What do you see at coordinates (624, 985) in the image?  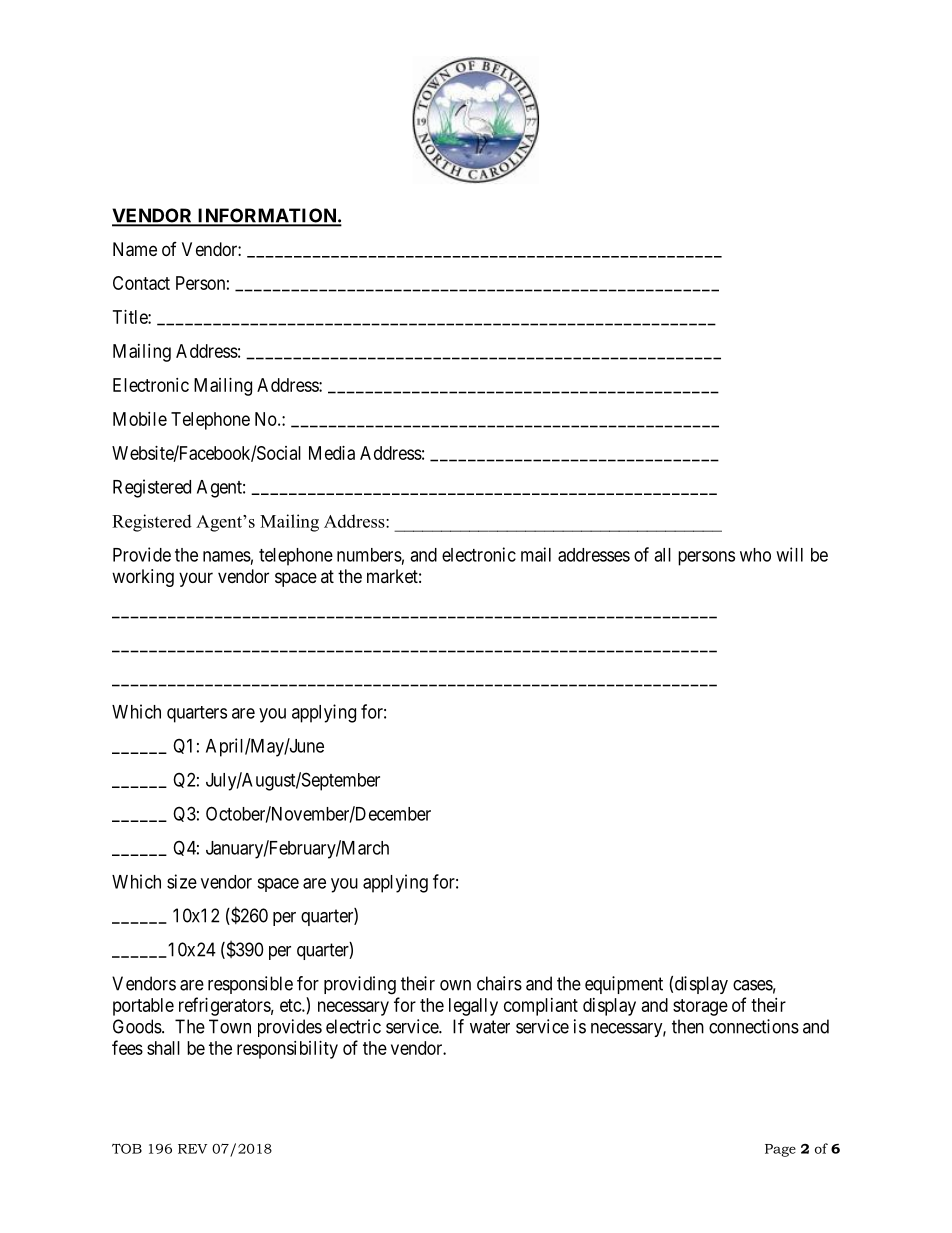 I see `equipment` at bounding box center [624, 985].
